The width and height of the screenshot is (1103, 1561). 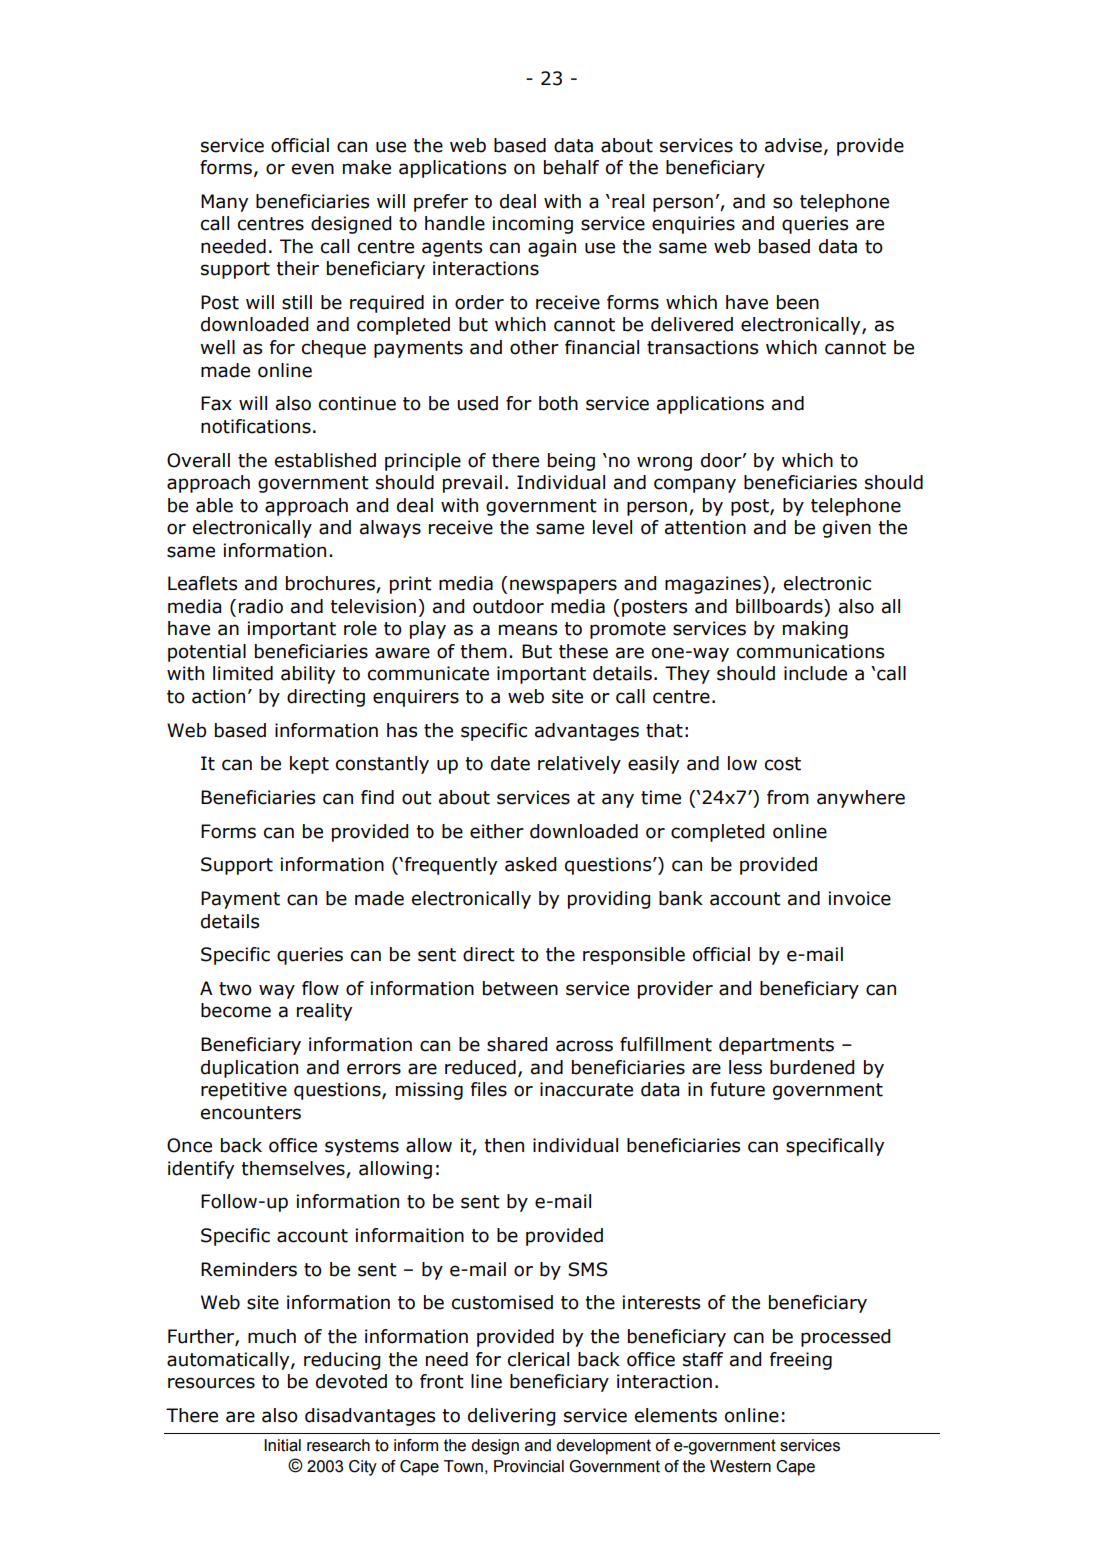 I want to click on kept, so click(x=309, y=765).
